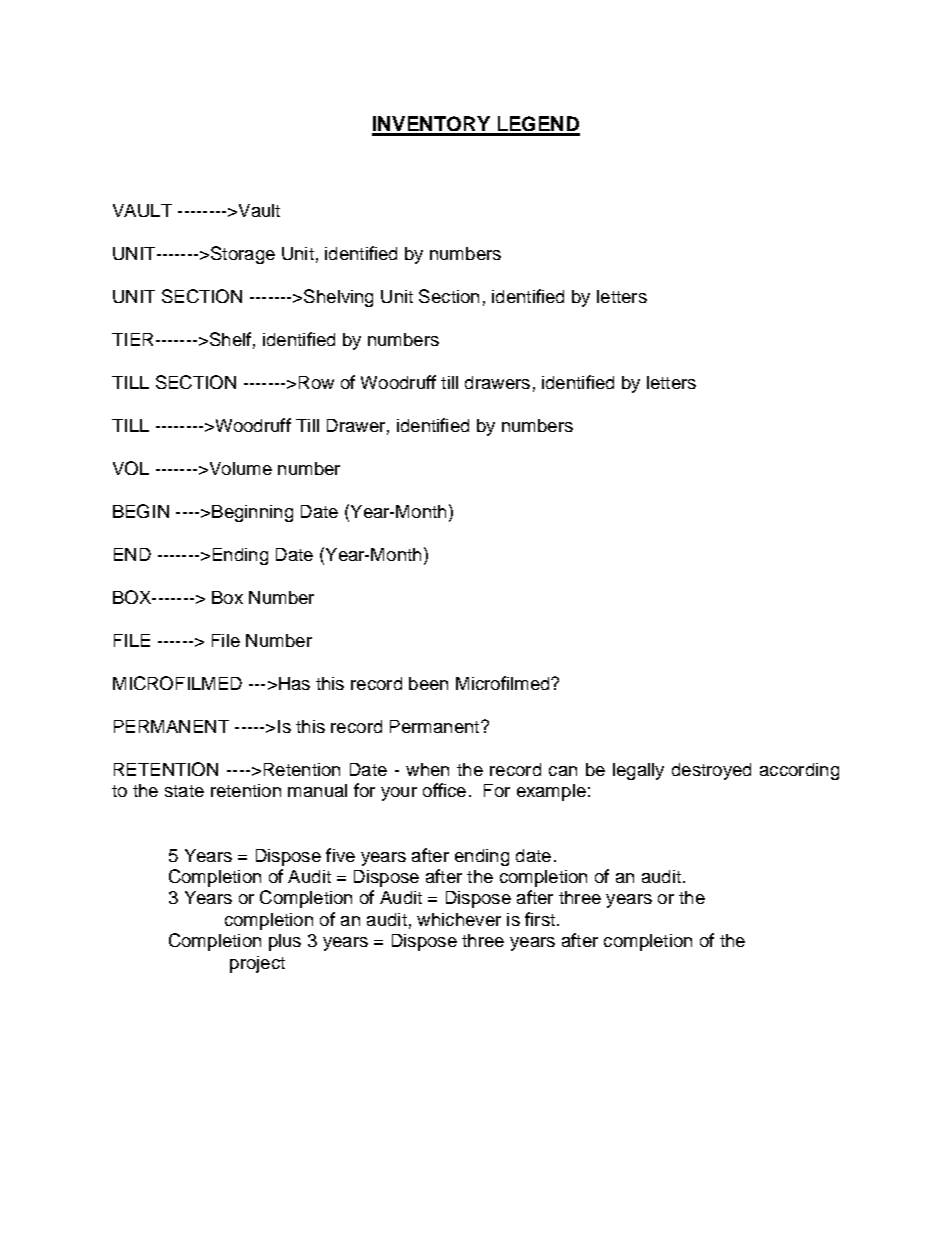  What do you see at coordinates (711, 771) in the image?
I see `destroyed` at bounding box center [711, 771].
